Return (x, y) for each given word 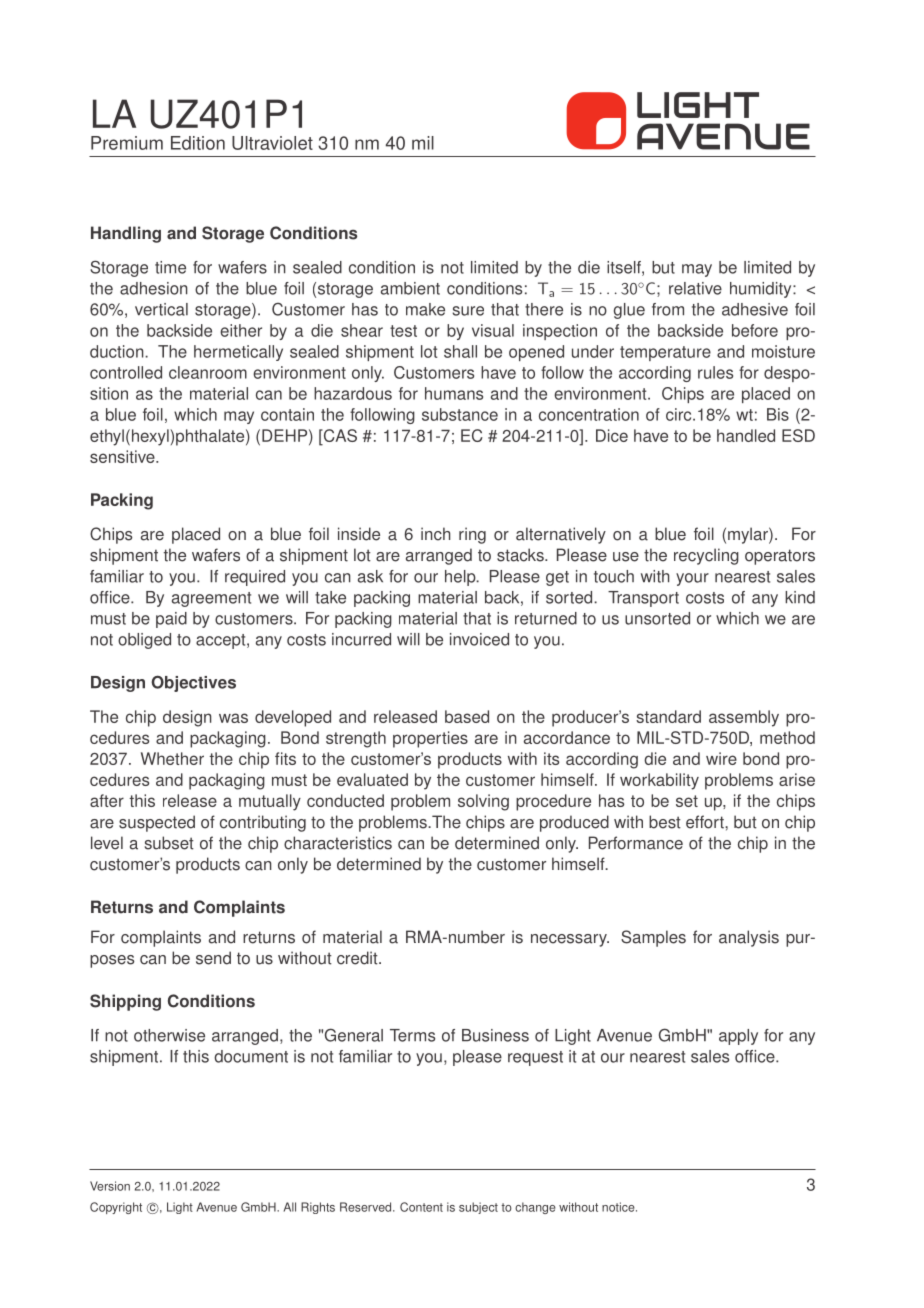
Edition (198, 143)
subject (478, 1208)
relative (695, 288)
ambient (410, 288)
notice (619, 1207)
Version (110, 1186)
